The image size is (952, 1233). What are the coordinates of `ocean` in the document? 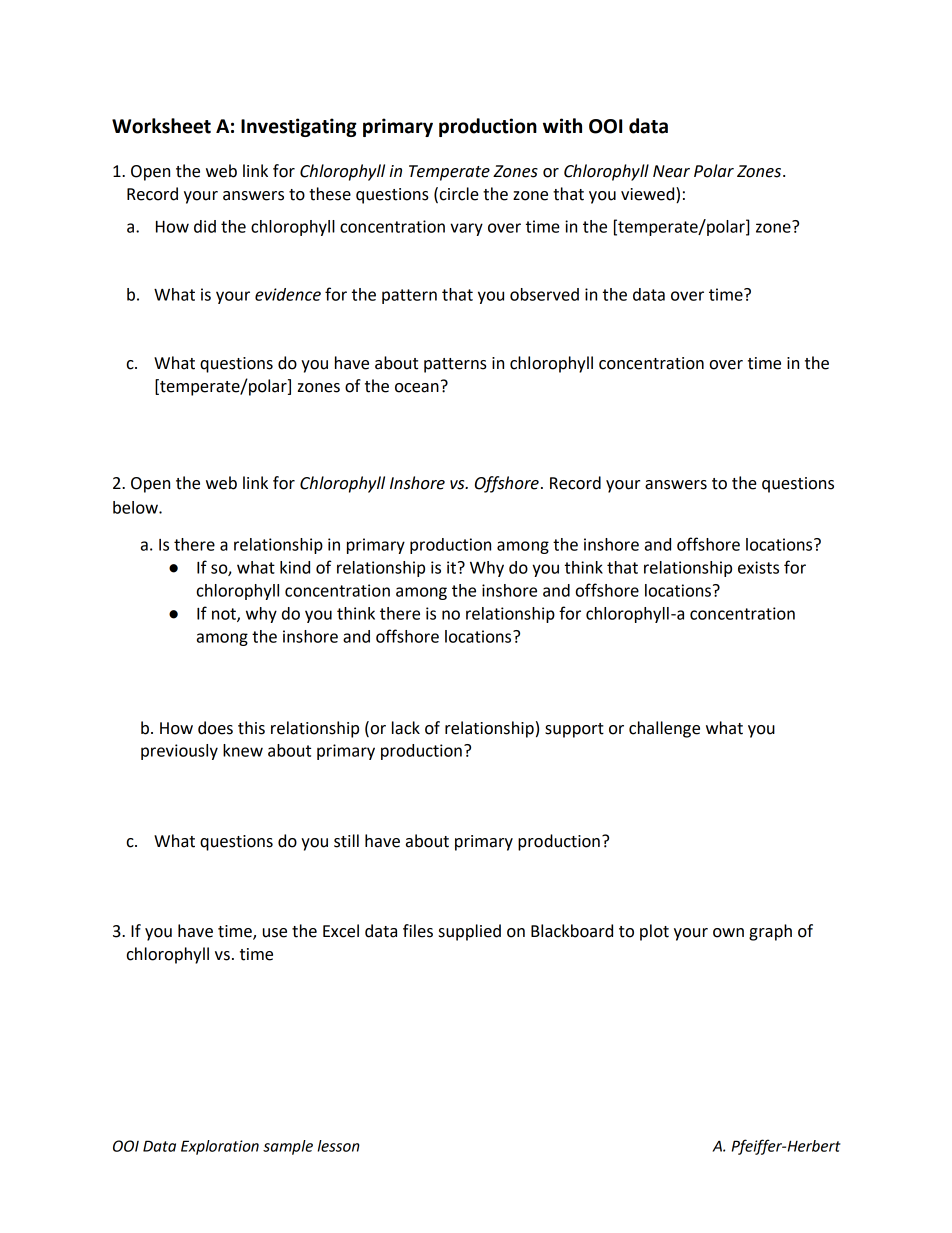 It's located at (417, 388).
